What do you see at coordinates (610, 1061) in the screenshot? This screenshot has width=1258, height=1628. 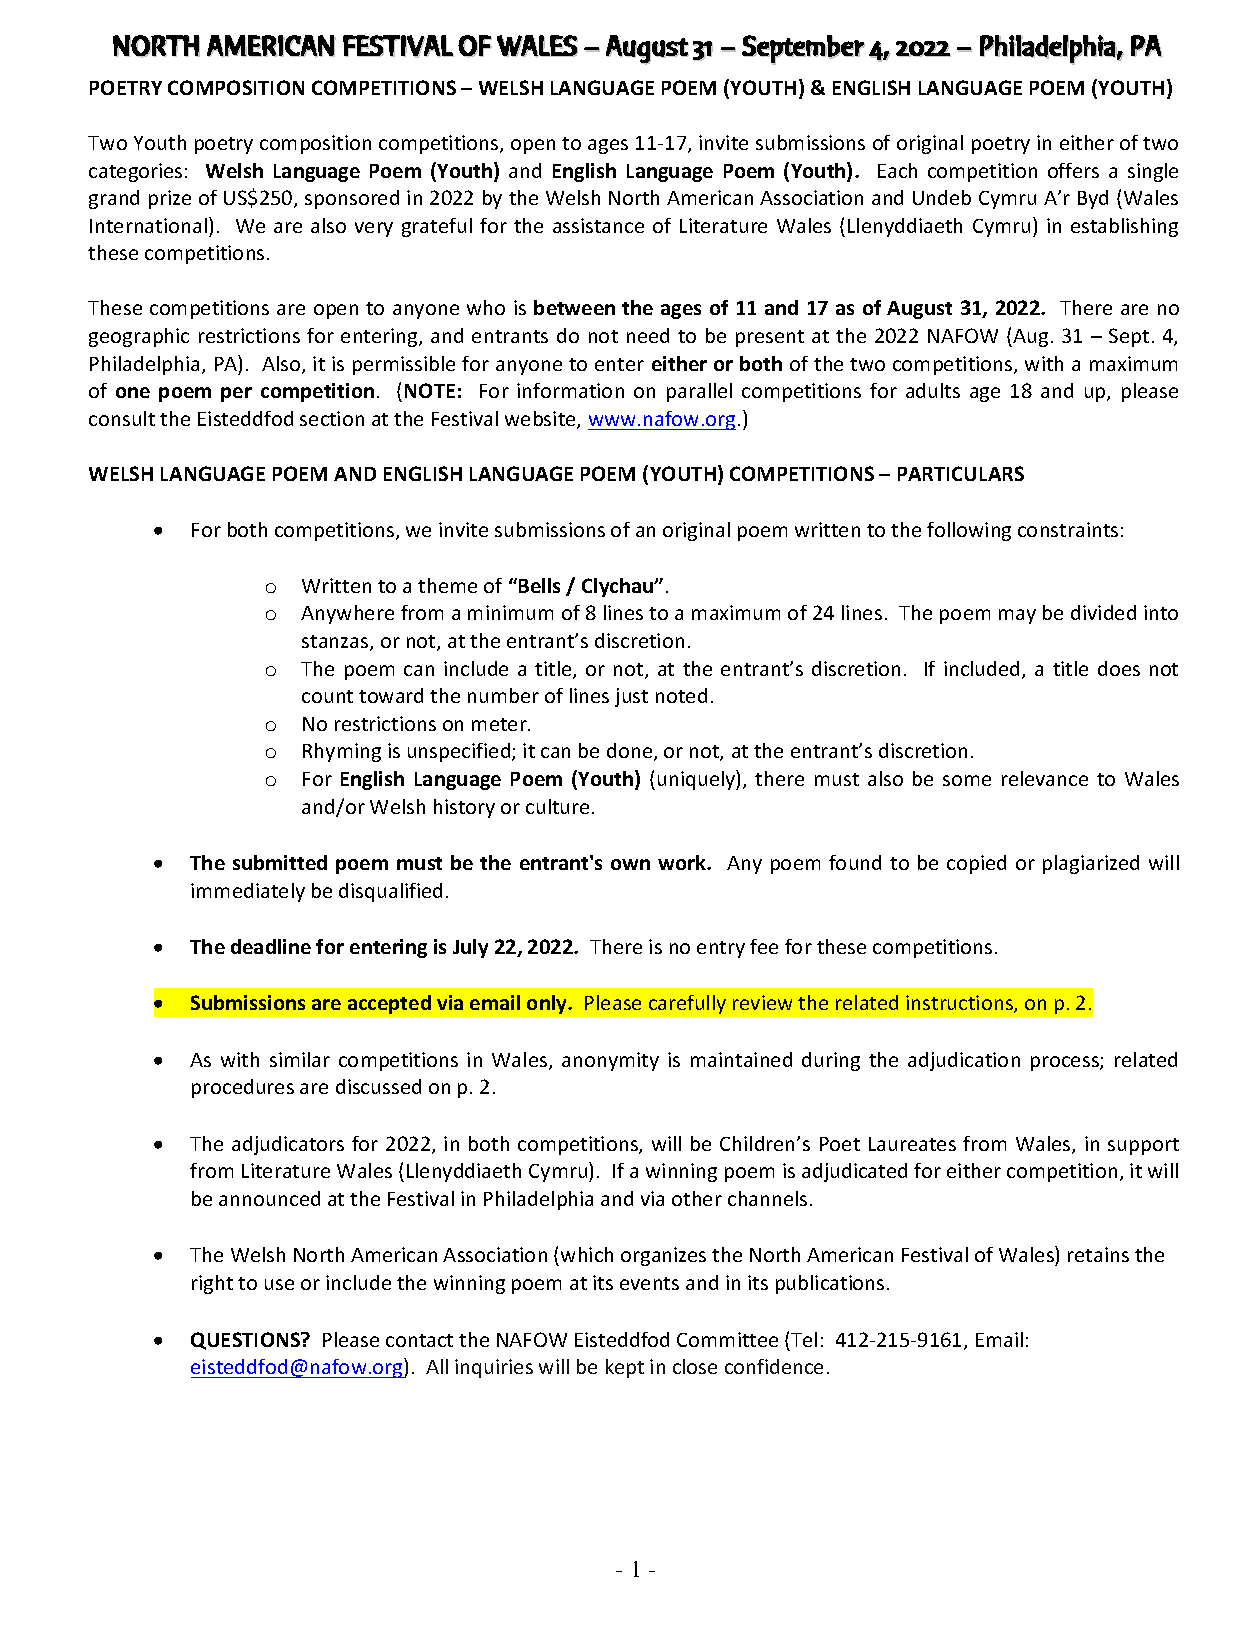 I see `anonymity` at bounding box center [610, 1061].
